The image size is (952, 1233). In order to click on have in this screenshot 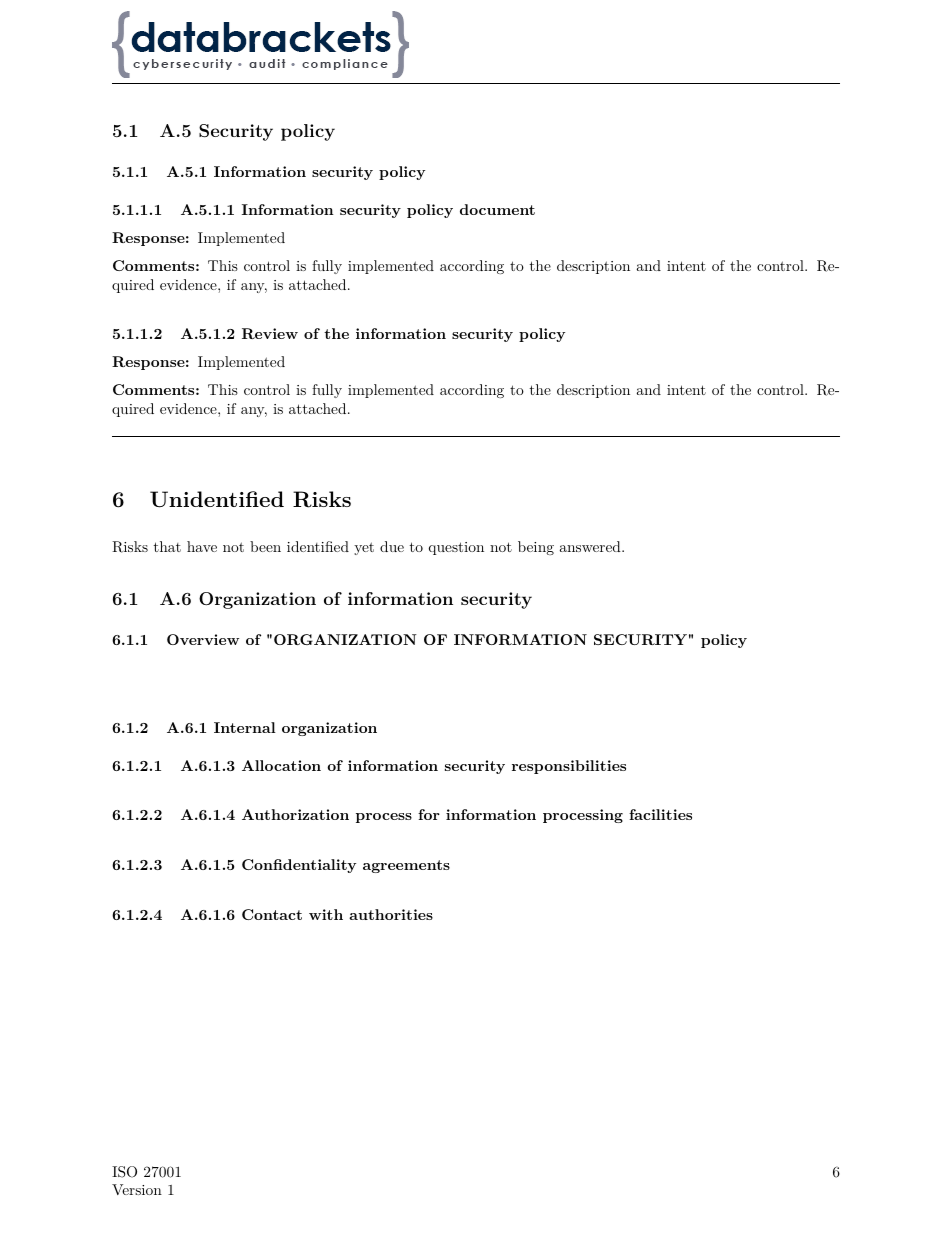, I will do `click(202, 546)`.
